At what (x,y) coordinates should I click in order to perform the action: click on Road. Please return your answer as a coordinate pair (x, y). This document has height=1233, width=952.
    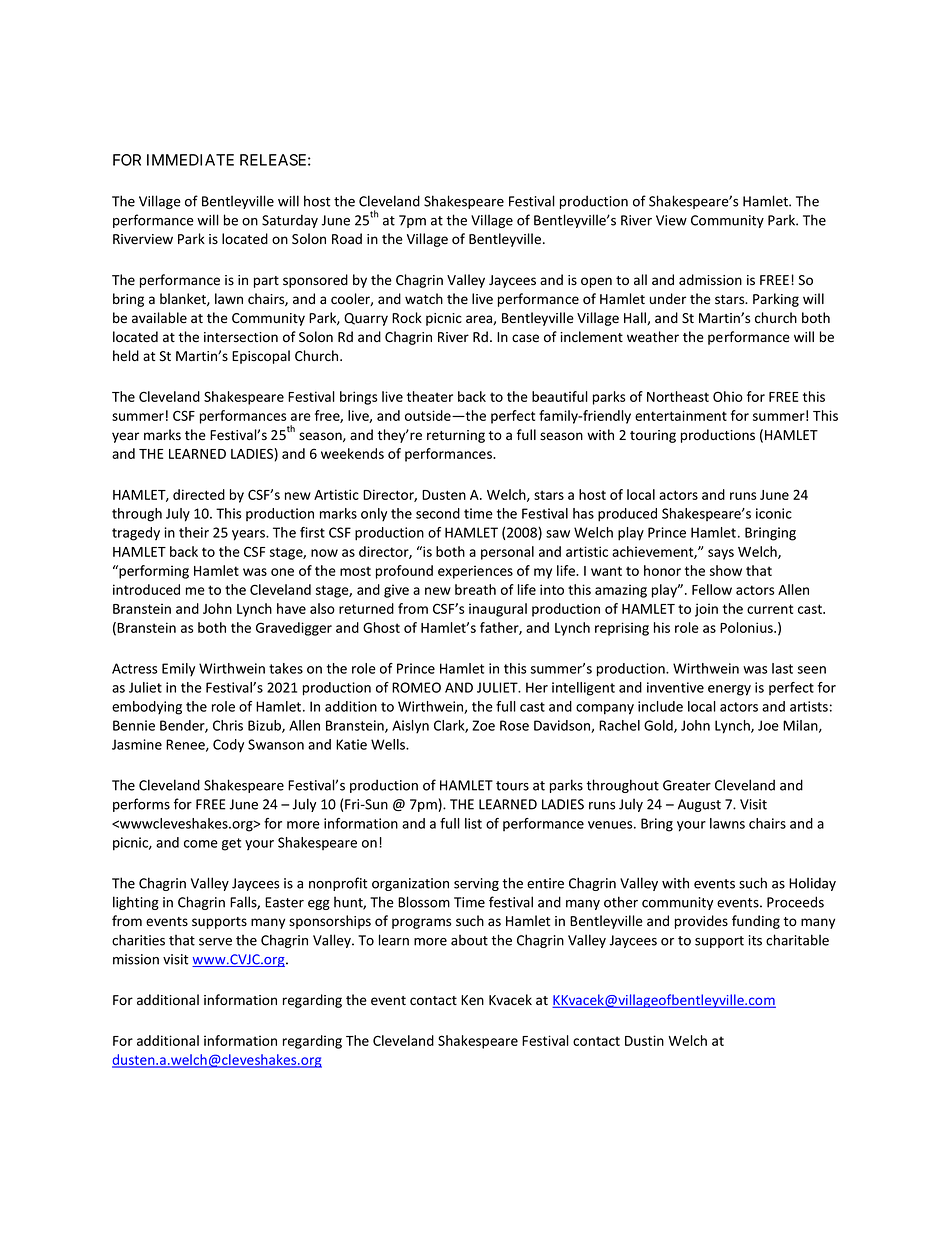
    Looking at the image, I should click on (347, 239).
